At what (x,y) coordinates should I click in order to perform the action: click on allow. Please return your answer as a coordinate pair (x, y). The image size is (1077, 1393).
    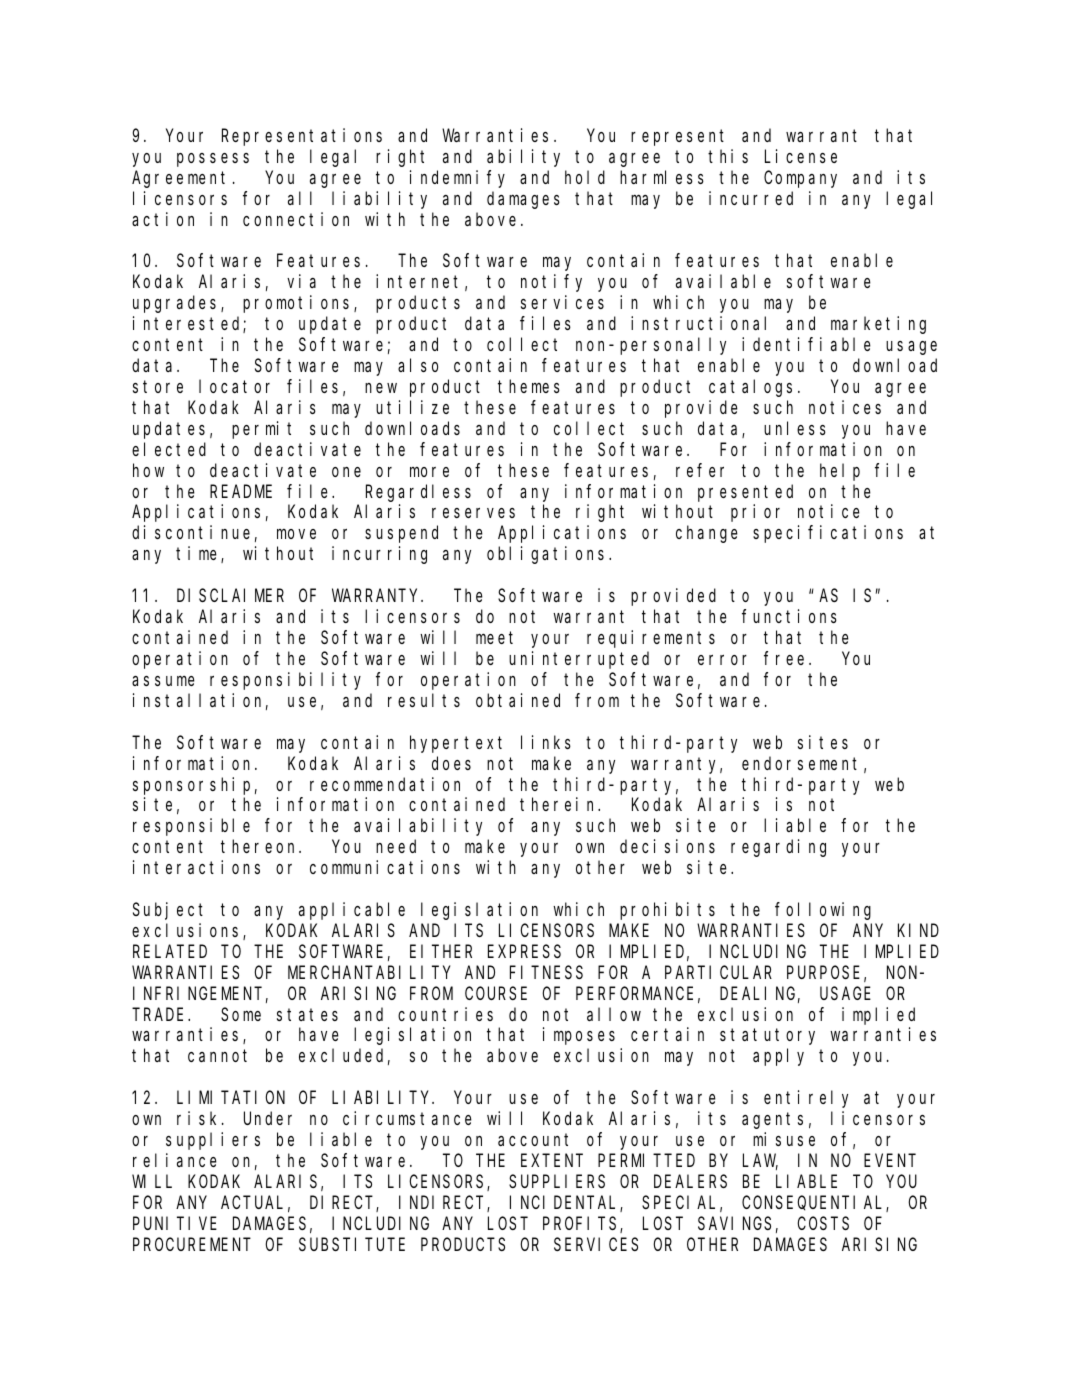
    Looking at the image, I should click on (614, 1014).
